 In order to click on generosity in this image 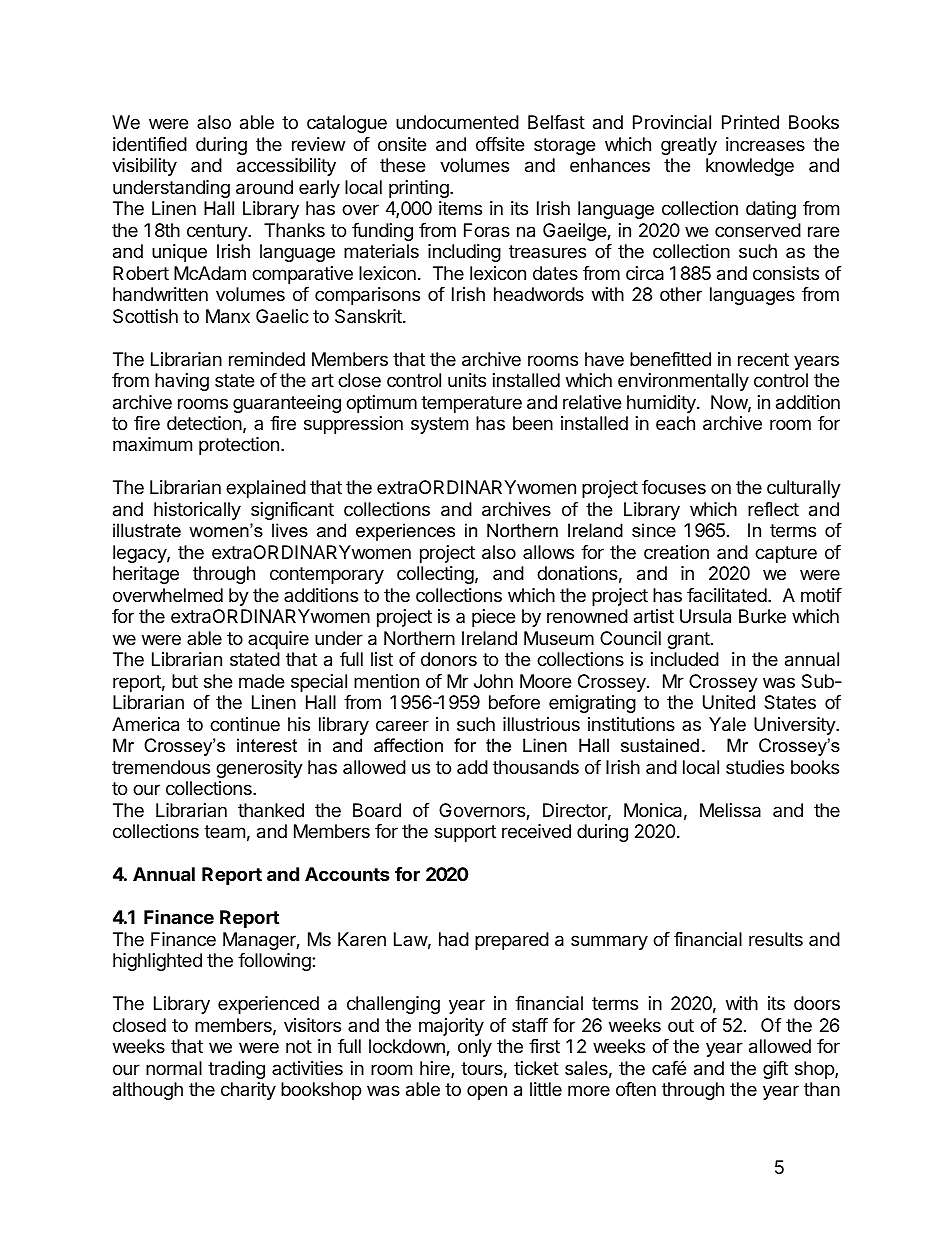, I will do `click(259, 769)`.
